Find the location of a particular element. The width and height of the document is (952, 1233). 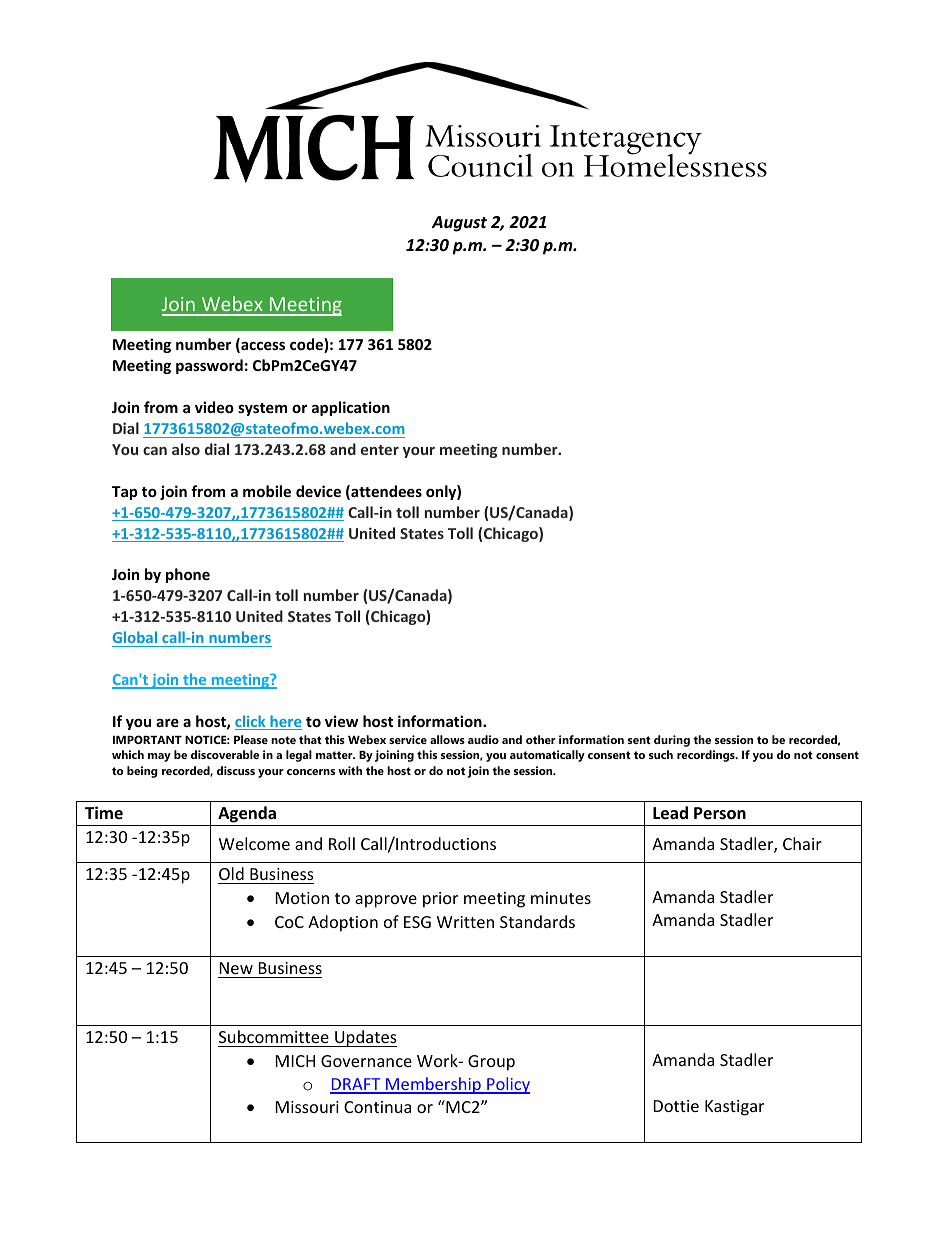

allows is located at coordinates (447, 739).
